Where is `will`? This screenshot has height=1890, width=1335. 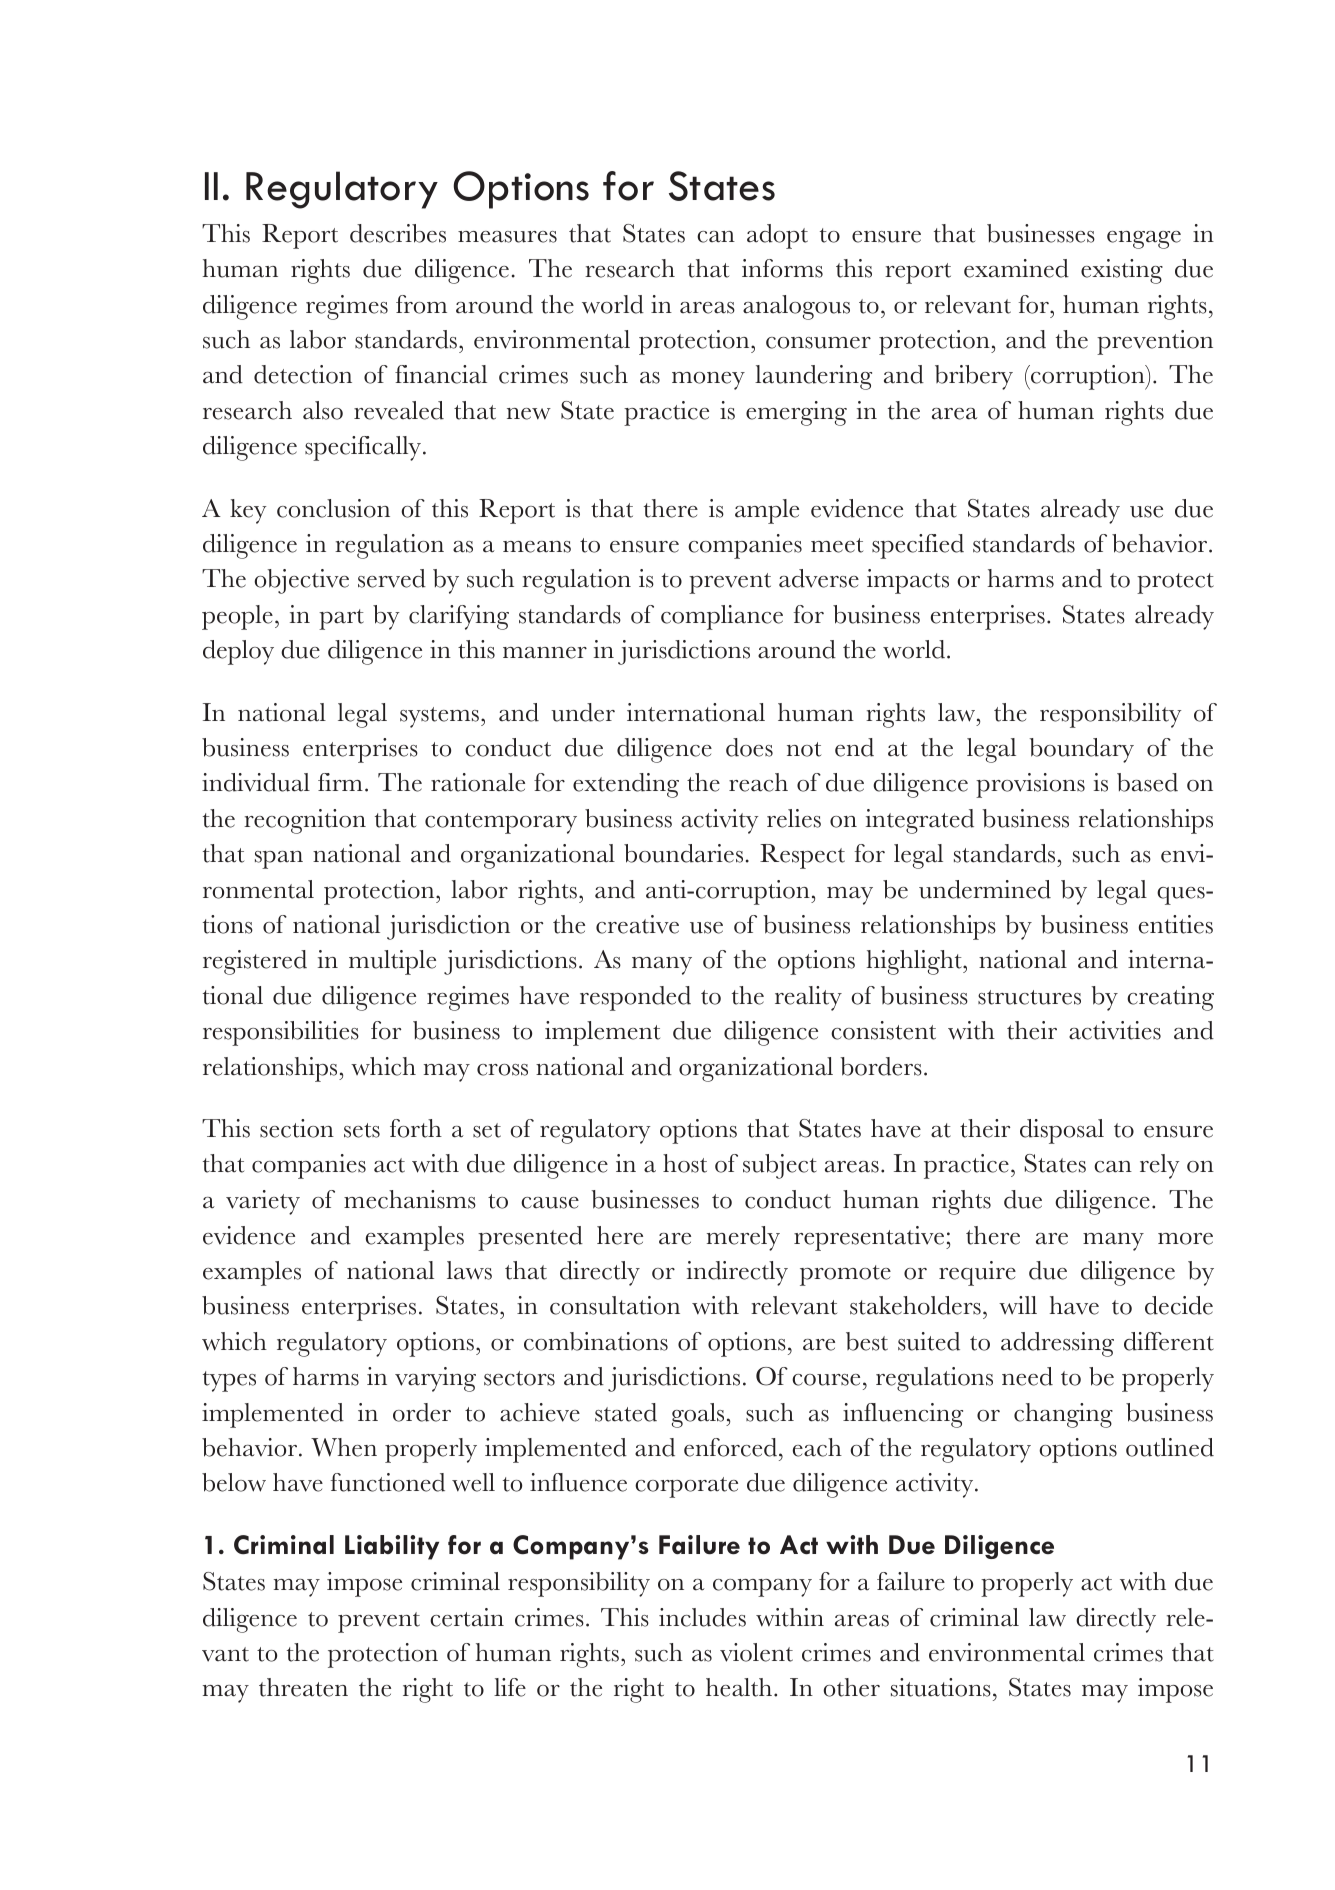
will is located at coordinates (1018, 1305).
